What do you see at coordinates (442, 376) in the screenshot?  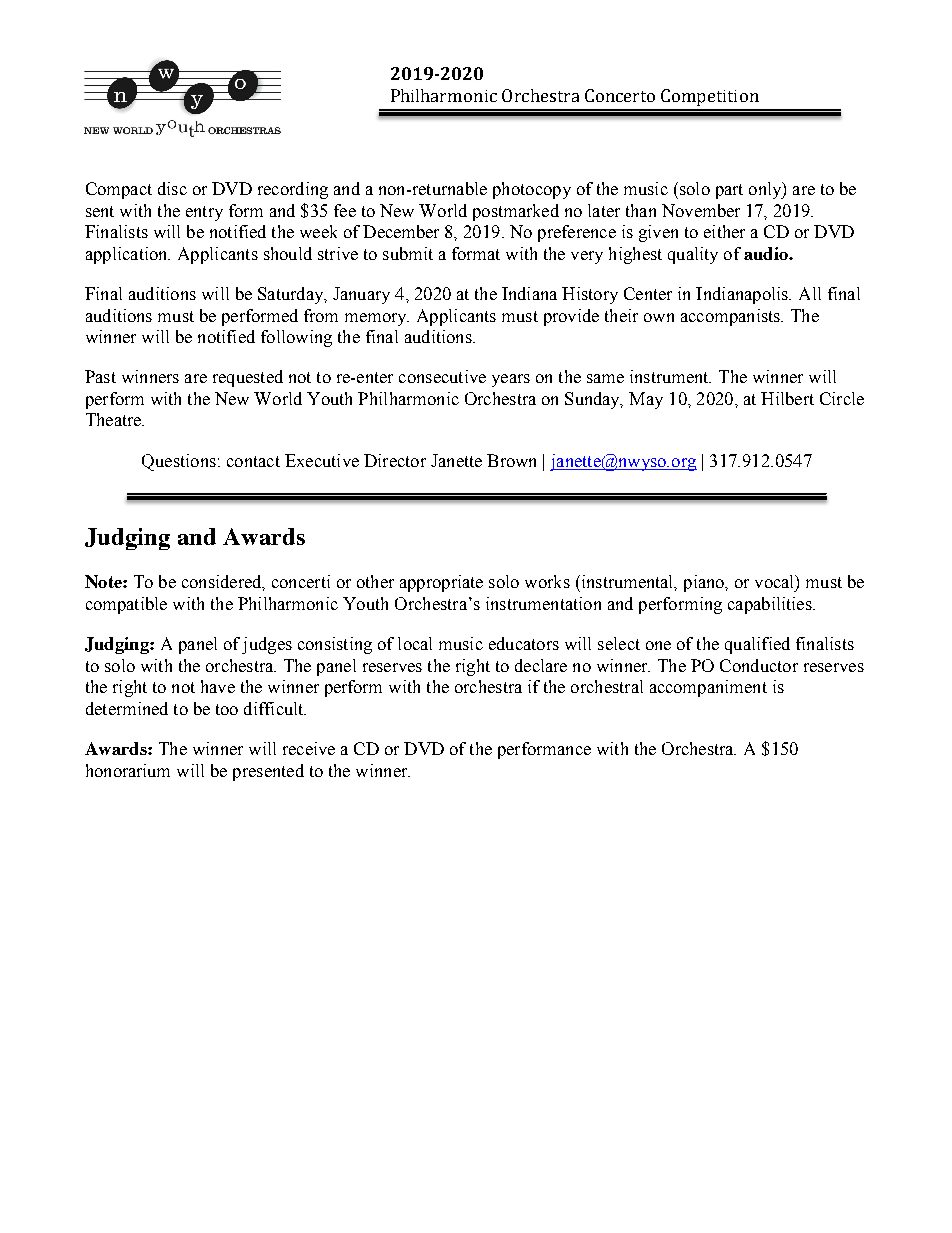 I see `consecutive` at bounding box center [442, 376].
